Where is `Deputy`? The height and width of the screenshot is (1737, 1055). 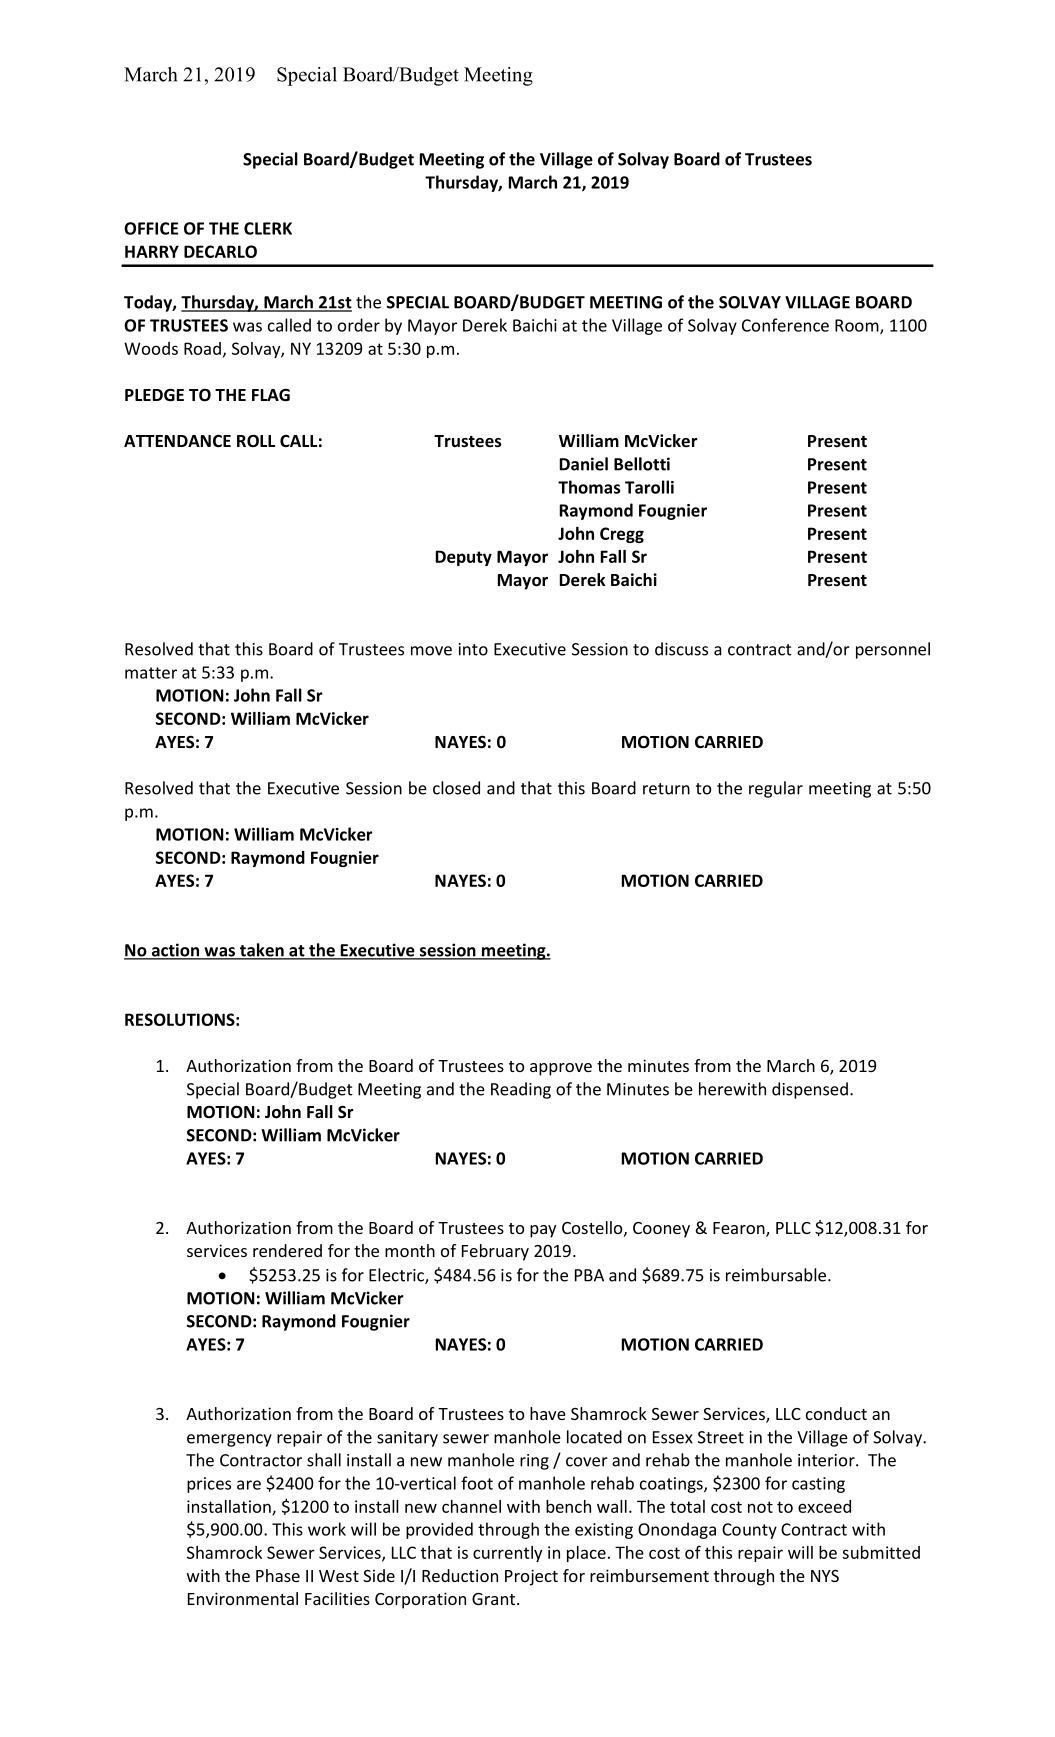
Deputy is located at coordinates (464, 558).
